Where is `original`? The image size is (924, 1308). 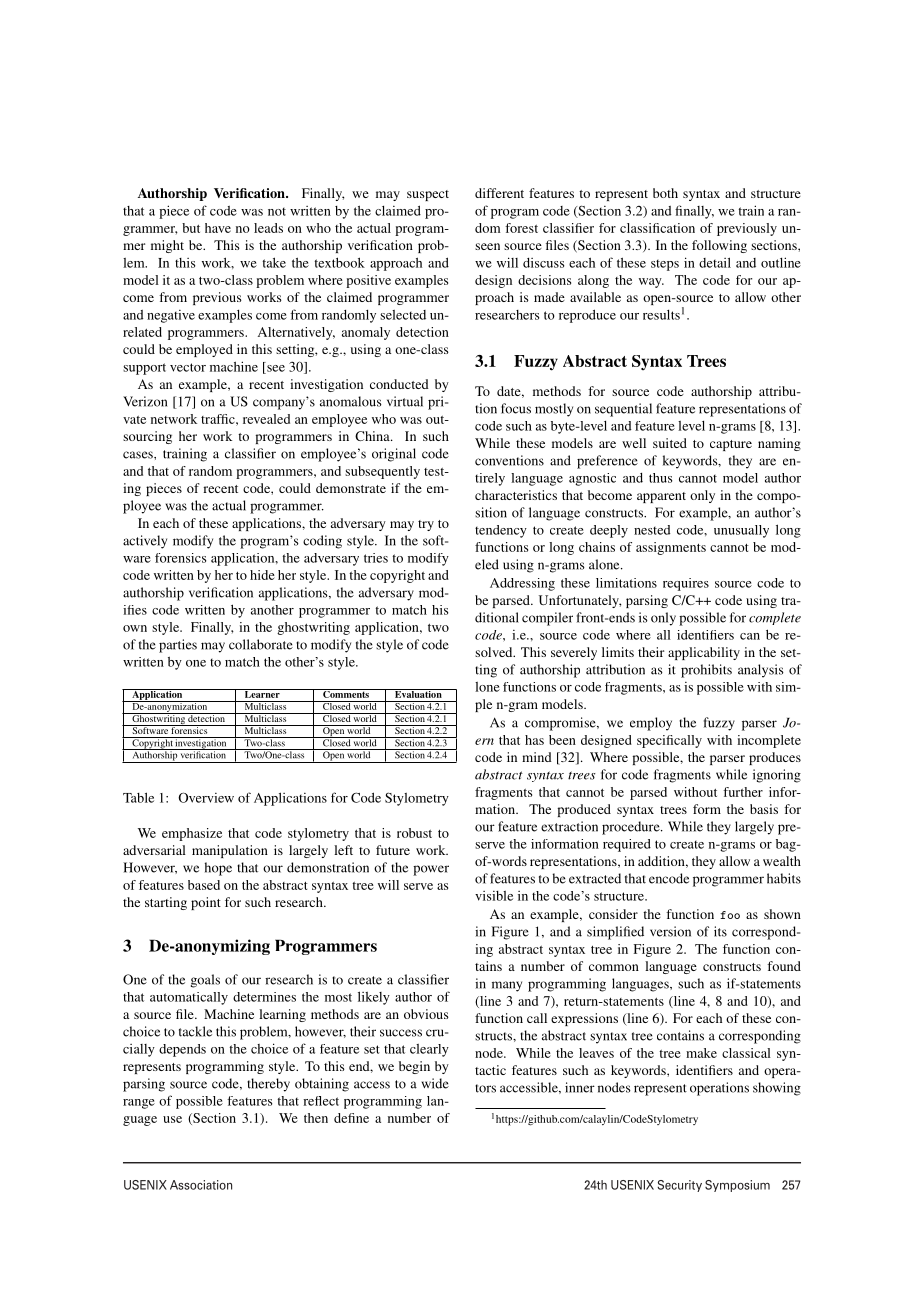
original is located at coordinates (394, 455).
